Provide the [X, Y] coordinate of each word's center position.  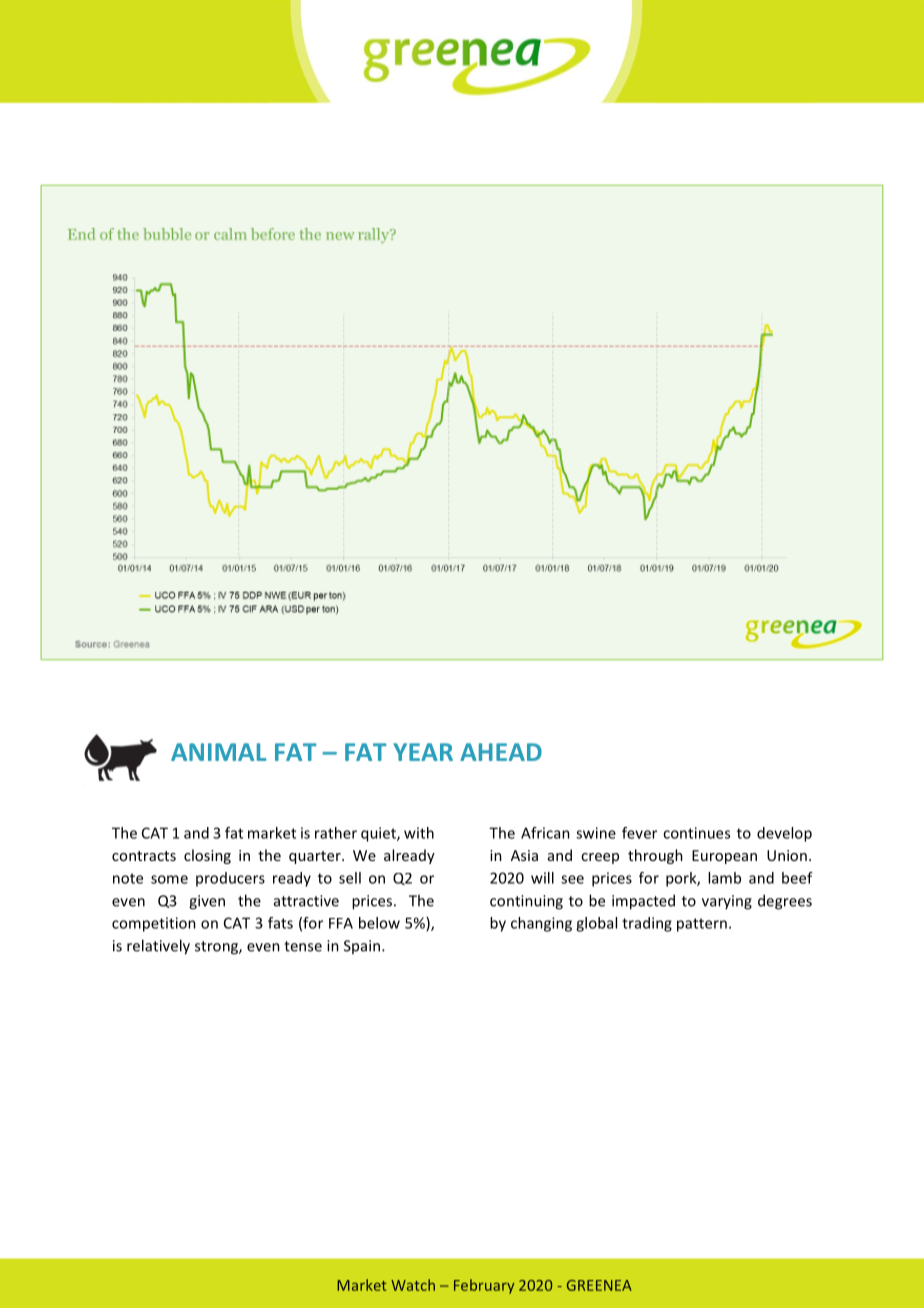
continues [696, 833]
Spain [362, 947]
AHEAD [501, 752]
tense [303, 946]
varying [727, 902]
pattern [702, 925]
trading [647, 924]
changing [541, 924]
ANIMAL [218, 752]
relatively [158, 947]
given [207, 902]
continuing [526, 902]
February [484, 1286]
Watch [413, 1285]
